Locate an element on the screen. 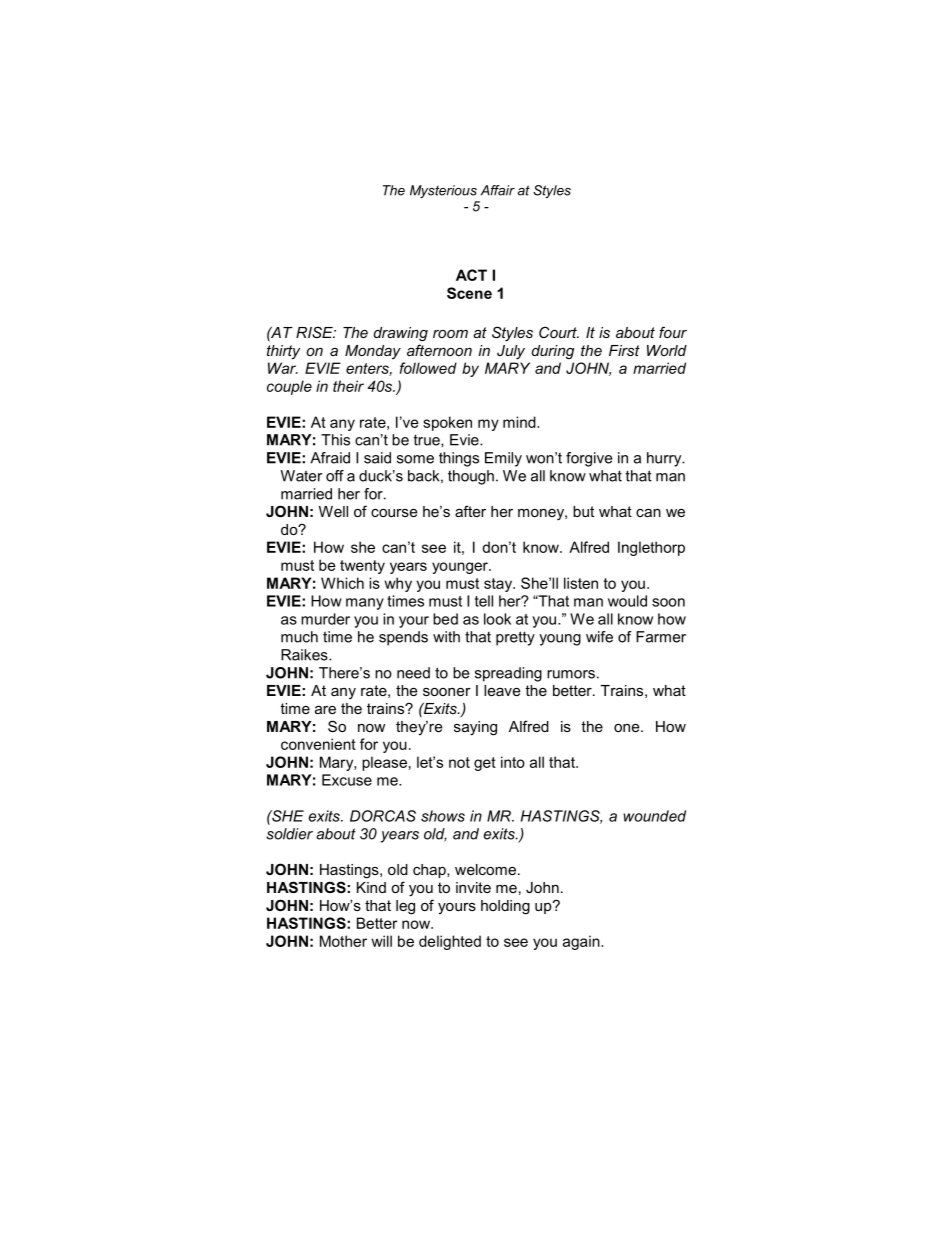 This screenshot has width=952, height=1233. holding is located at coordinates (505, 907).
